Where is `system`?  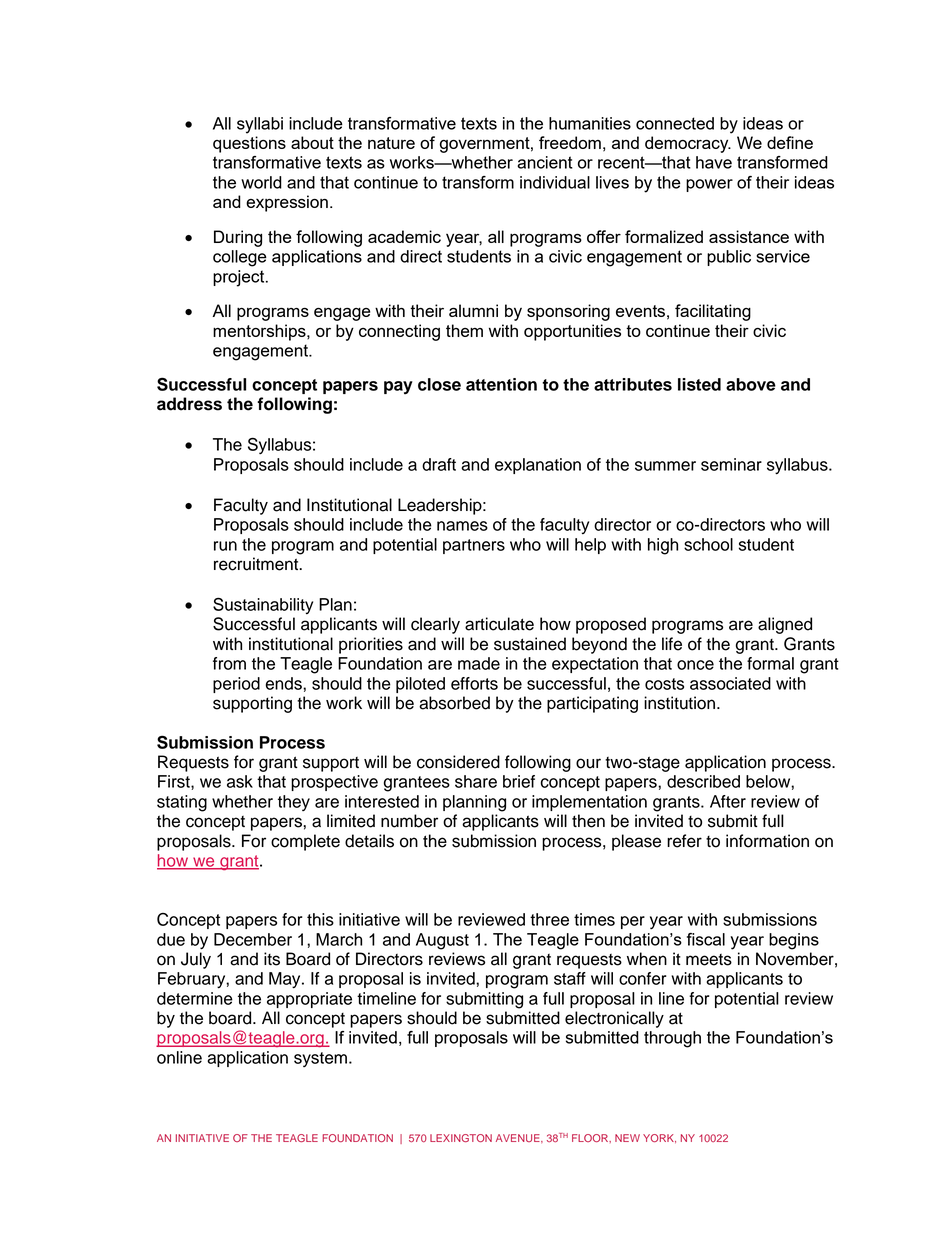
system is located at coordinates (320, 1059).
